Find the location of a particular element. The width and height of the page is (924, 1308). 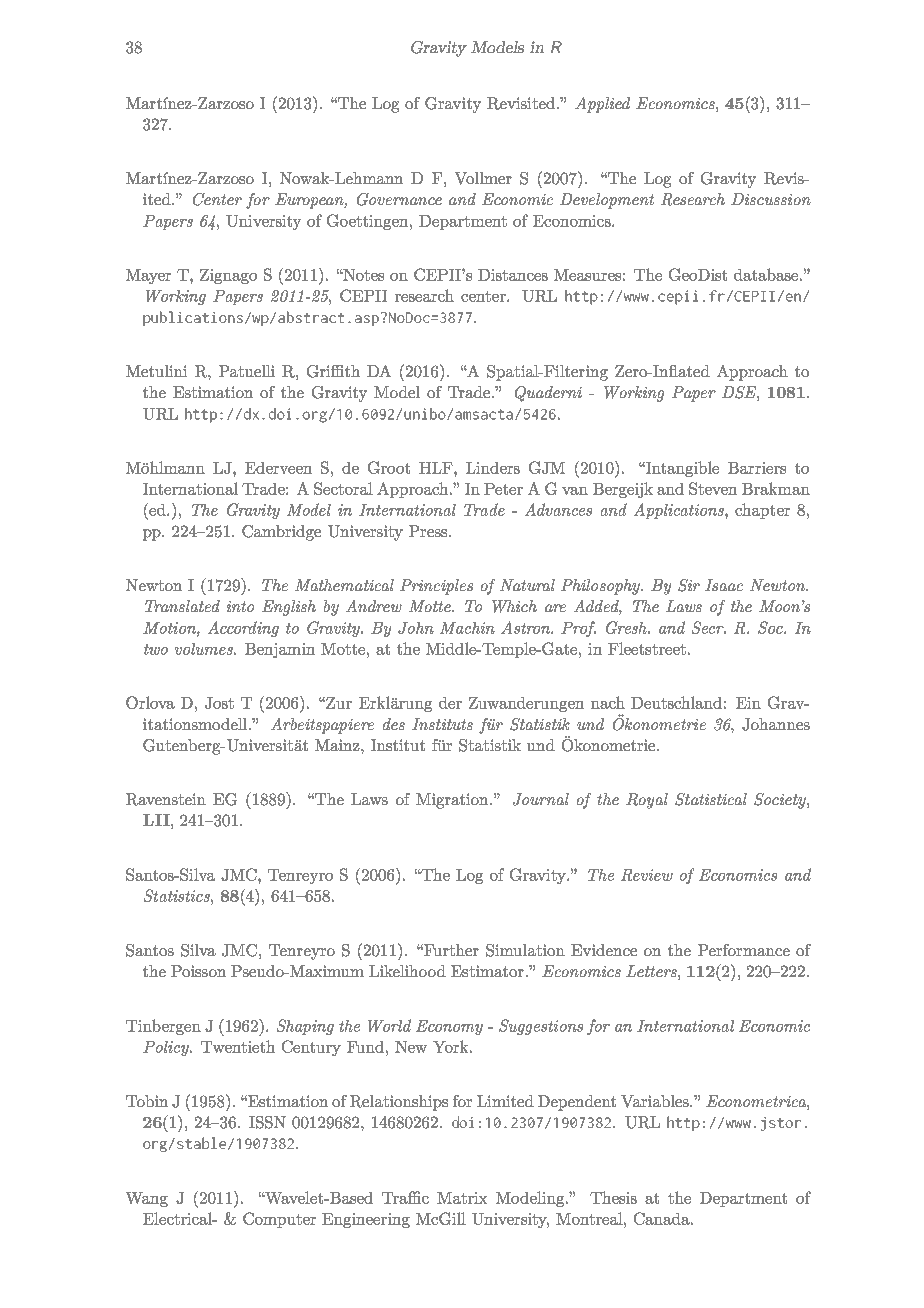

Discussion is located at coordinates (771, 199).
